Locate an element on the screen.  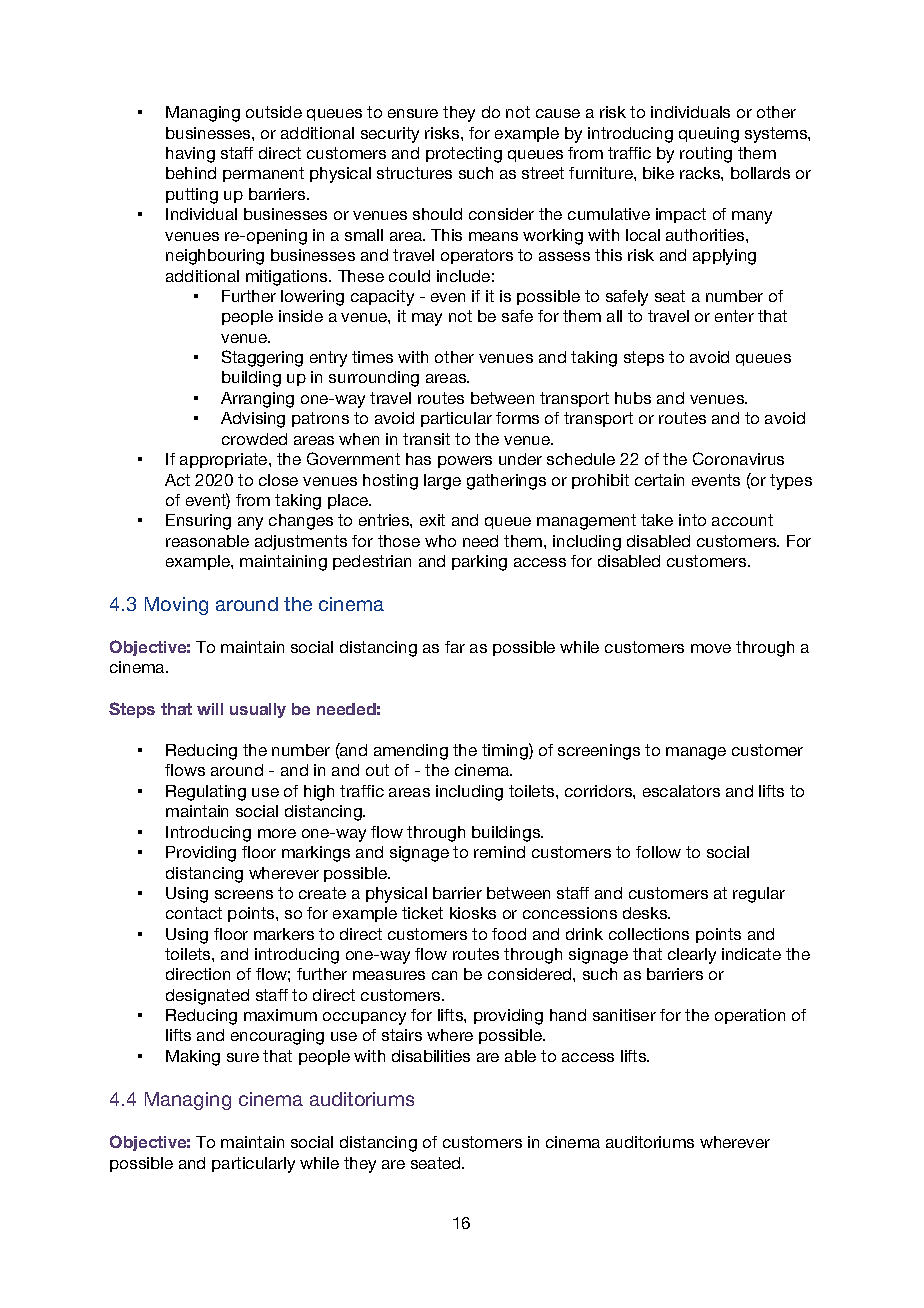
crowded is located at coordinates (254, 439).
